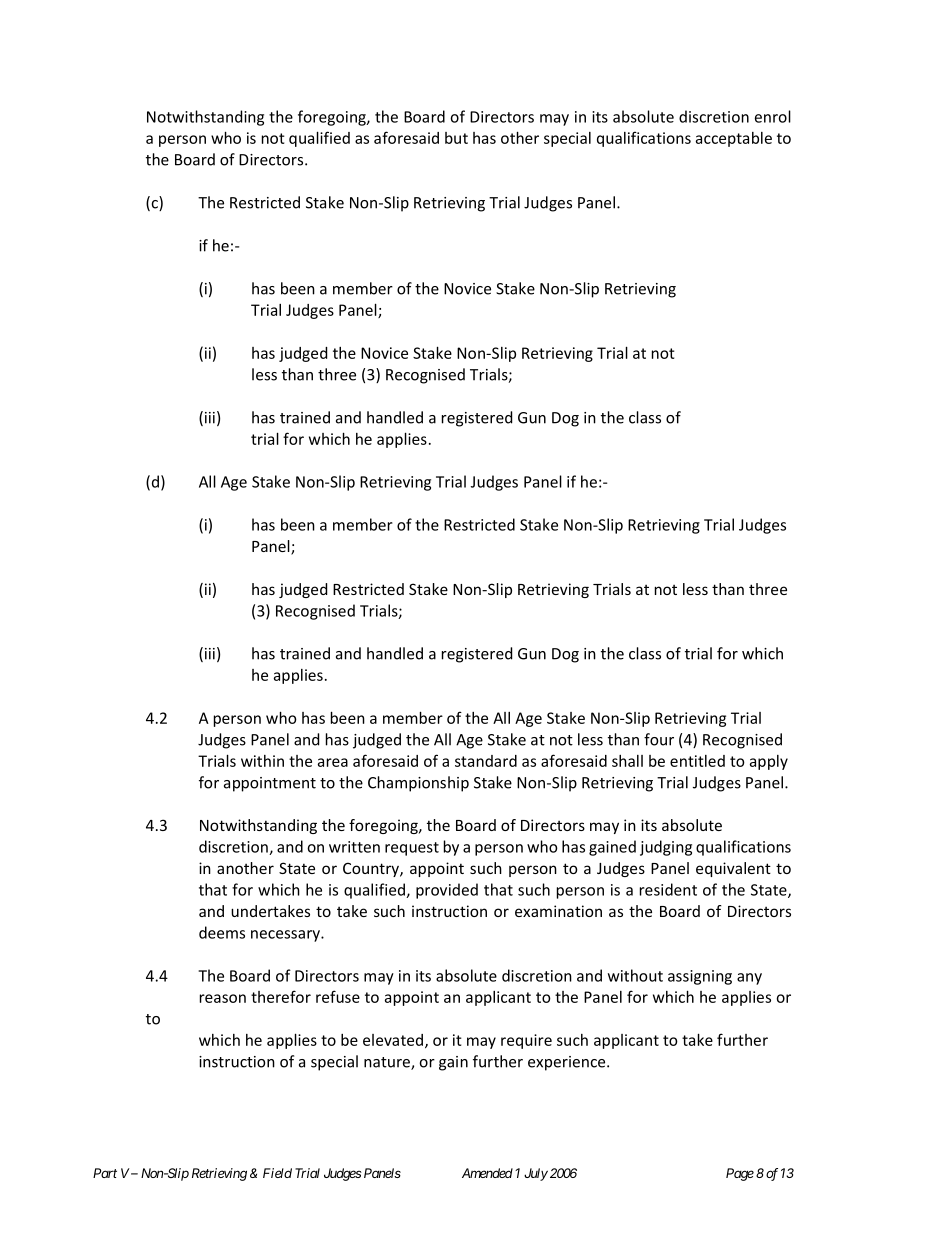 The image size is (952, 1233). I want to click on Amended, so click(487, 1173).
